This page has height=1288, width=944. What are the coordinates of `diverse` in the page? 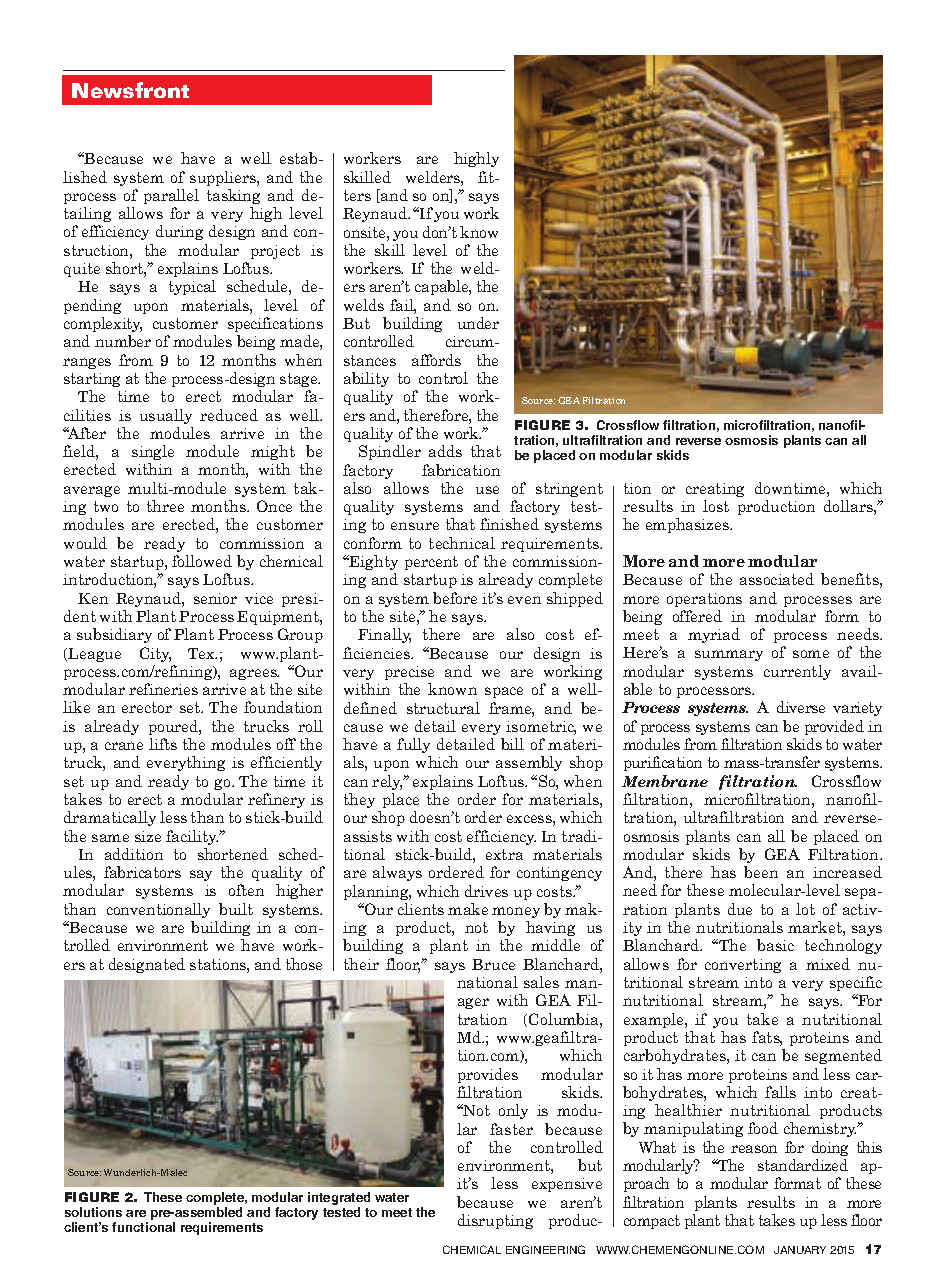 It's located at (801, 707).
